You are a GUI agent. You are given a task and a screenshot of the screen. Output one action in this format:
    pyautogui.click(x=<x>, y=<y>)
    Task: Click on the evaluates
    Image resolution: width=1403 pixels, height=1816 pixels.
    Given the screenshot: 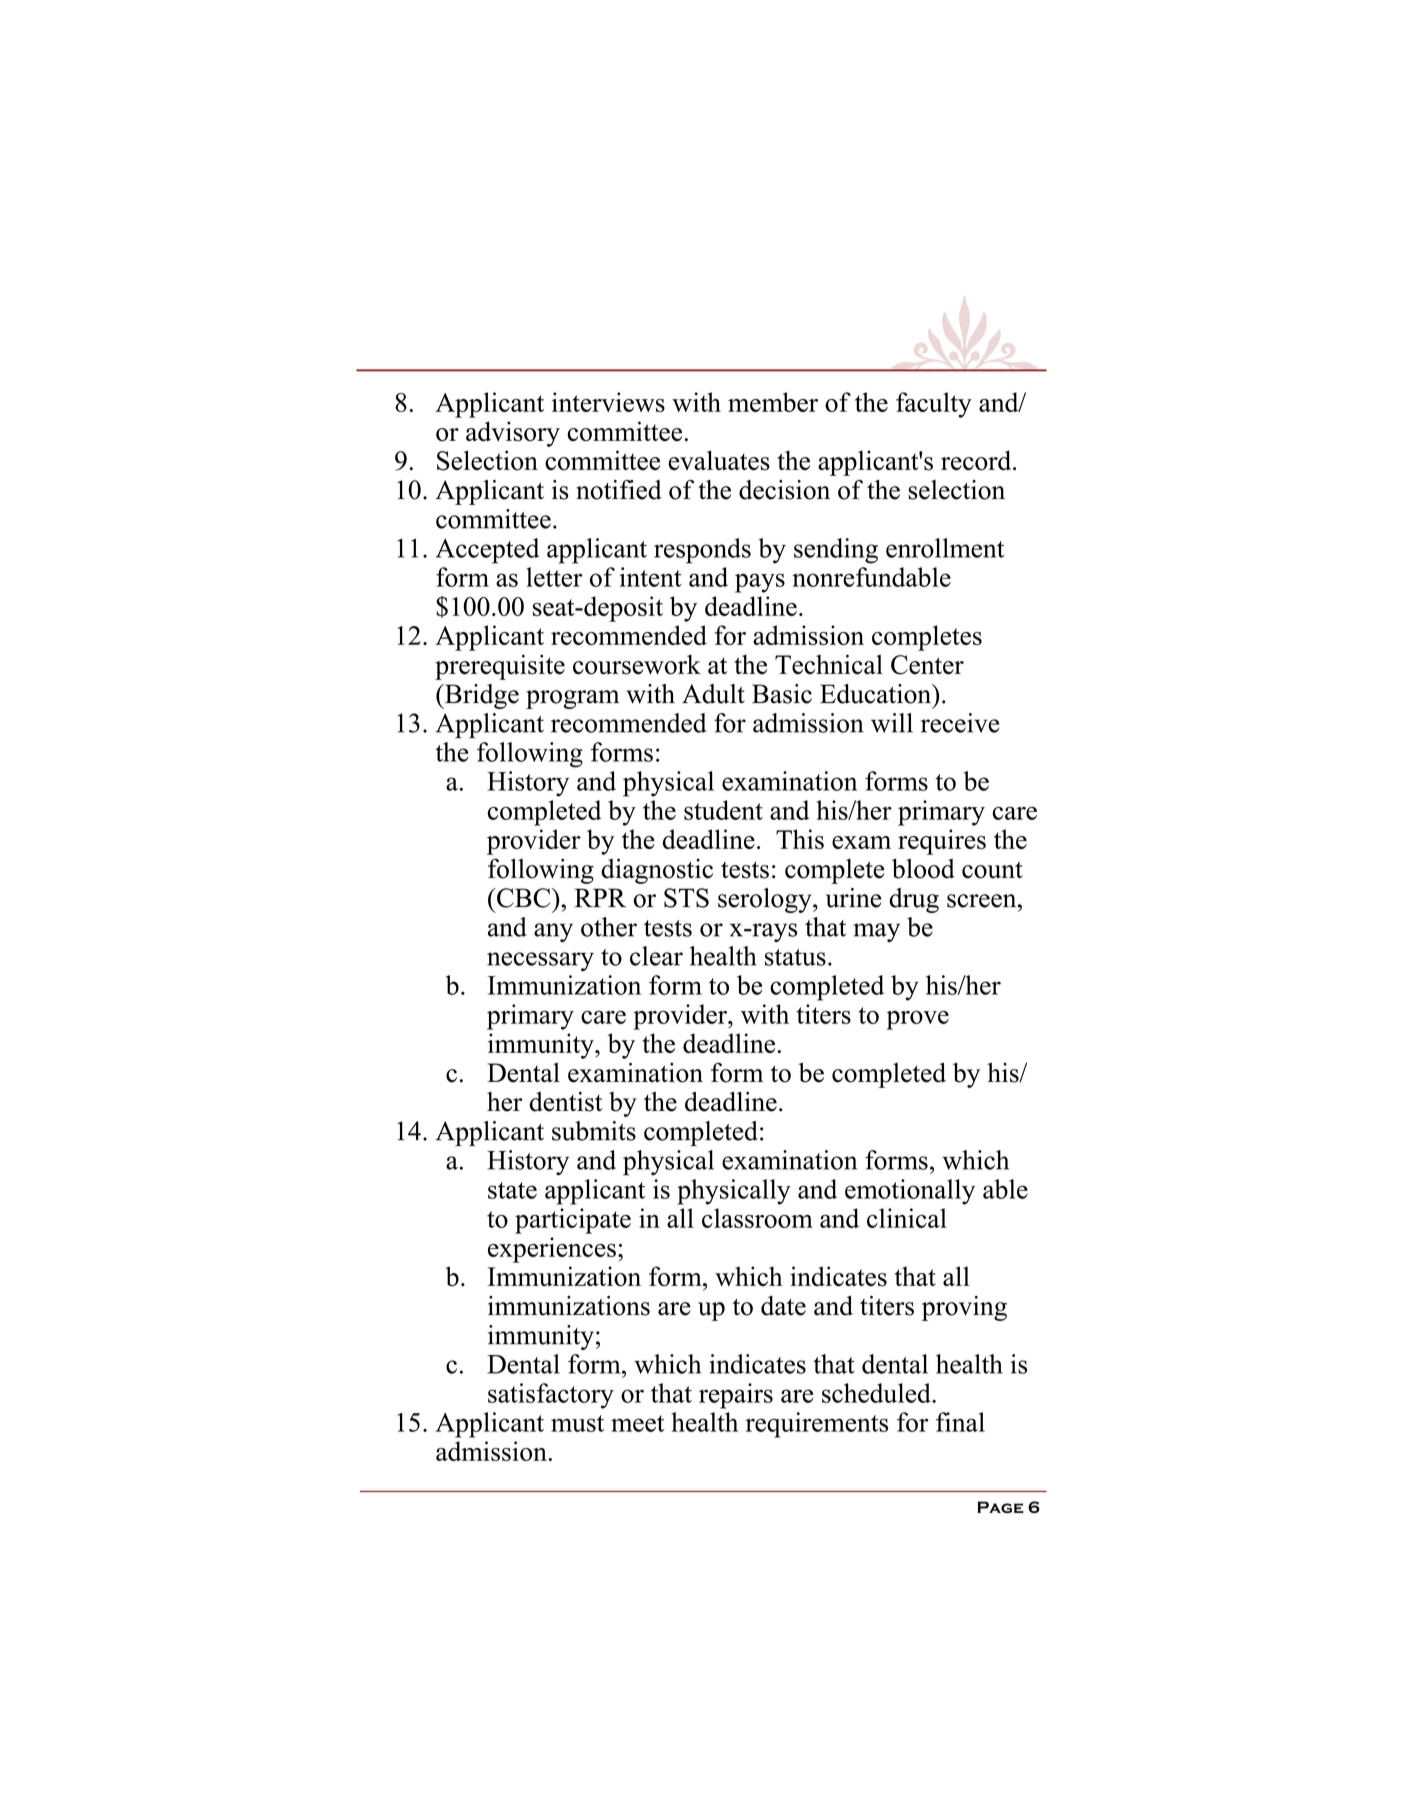 What is the action you would take?
    pyautogui.click(x=719, y=460)
